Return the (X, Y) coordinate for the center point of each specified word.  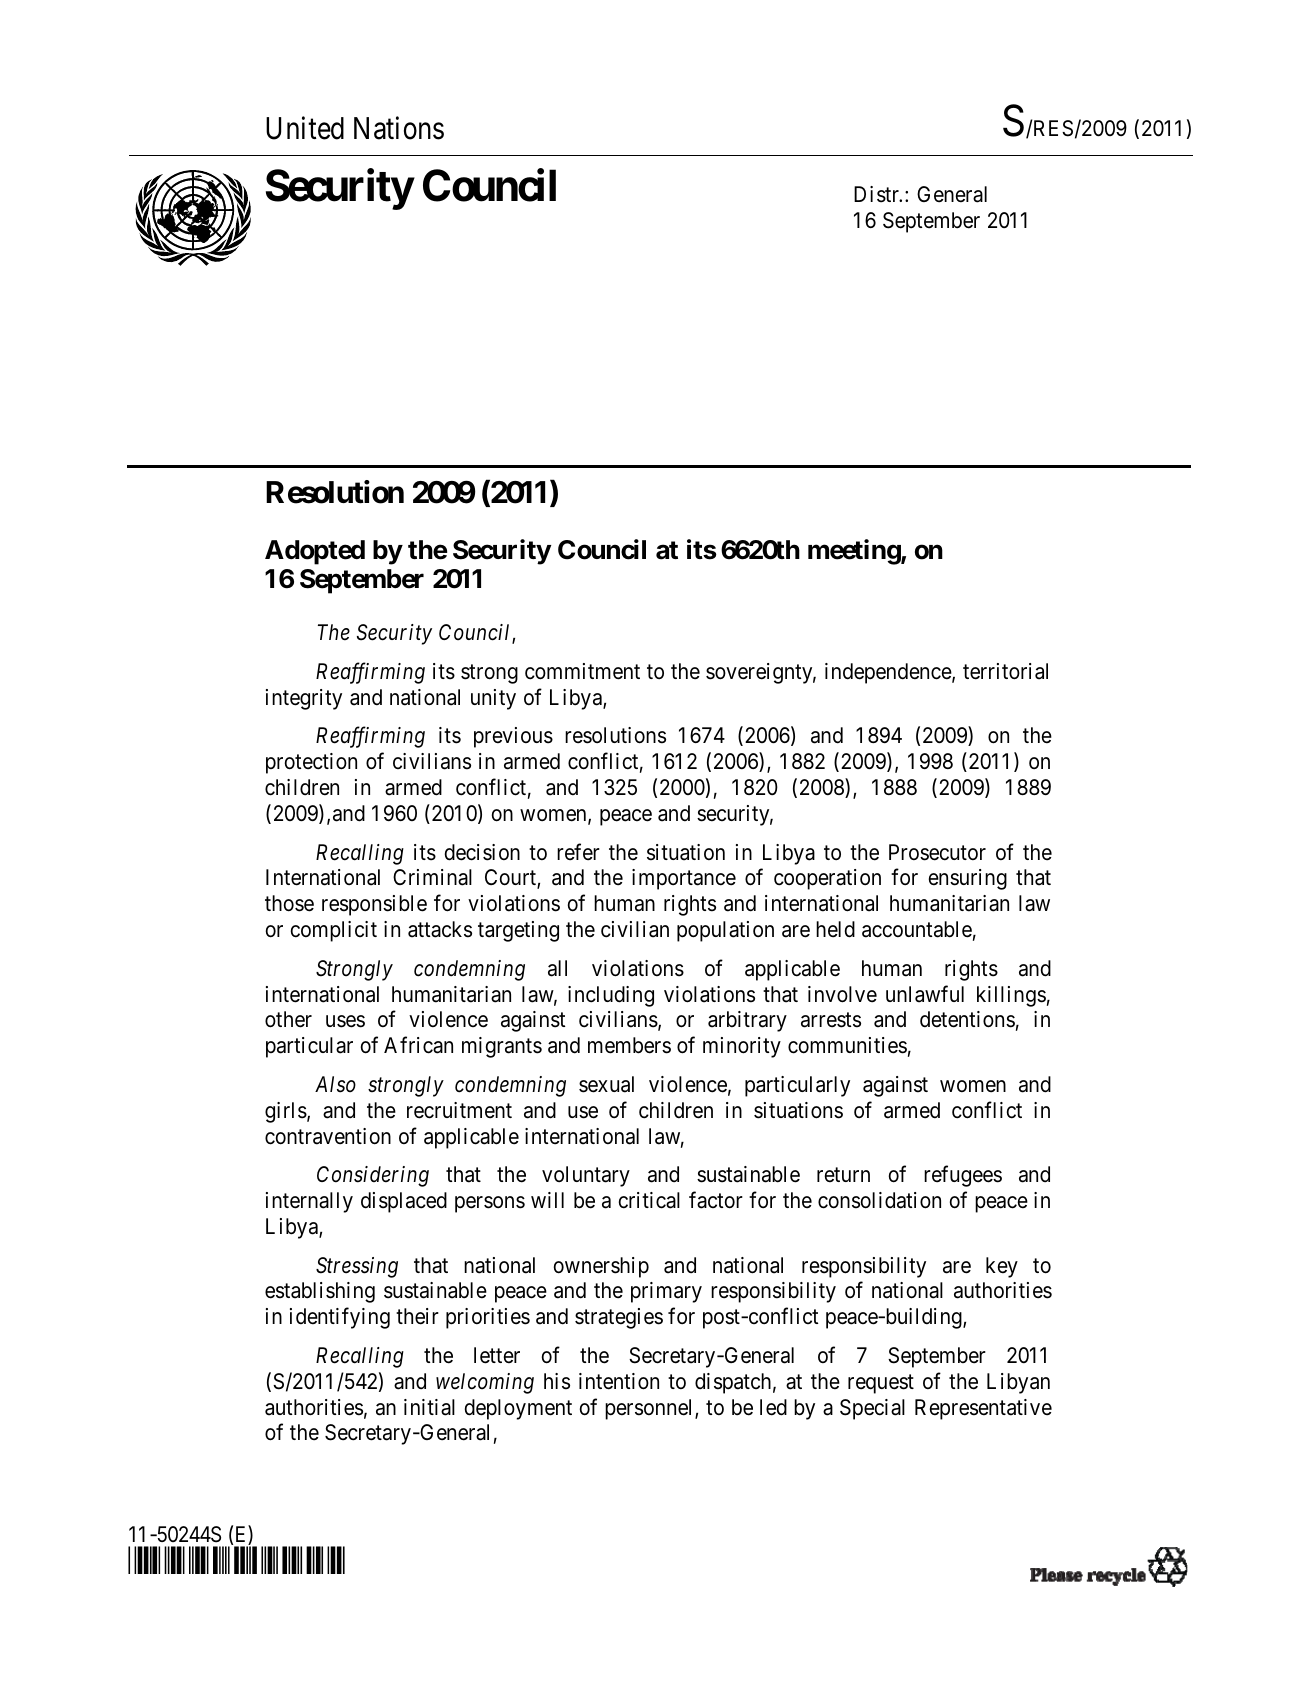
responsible (374, 905)
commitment (582, 671)
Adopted (315, 552)
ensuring (968, 879)
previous (513, 737)
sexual (606, 1084)
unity (493, 699)
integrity (304, 699)
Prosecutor (937, 852)
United (305, 128)
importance (684, 879)
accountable (917, 929)
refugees (963, 1176)
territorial (1005, 671)
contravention (328, 1136)
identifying (340, 1318)
